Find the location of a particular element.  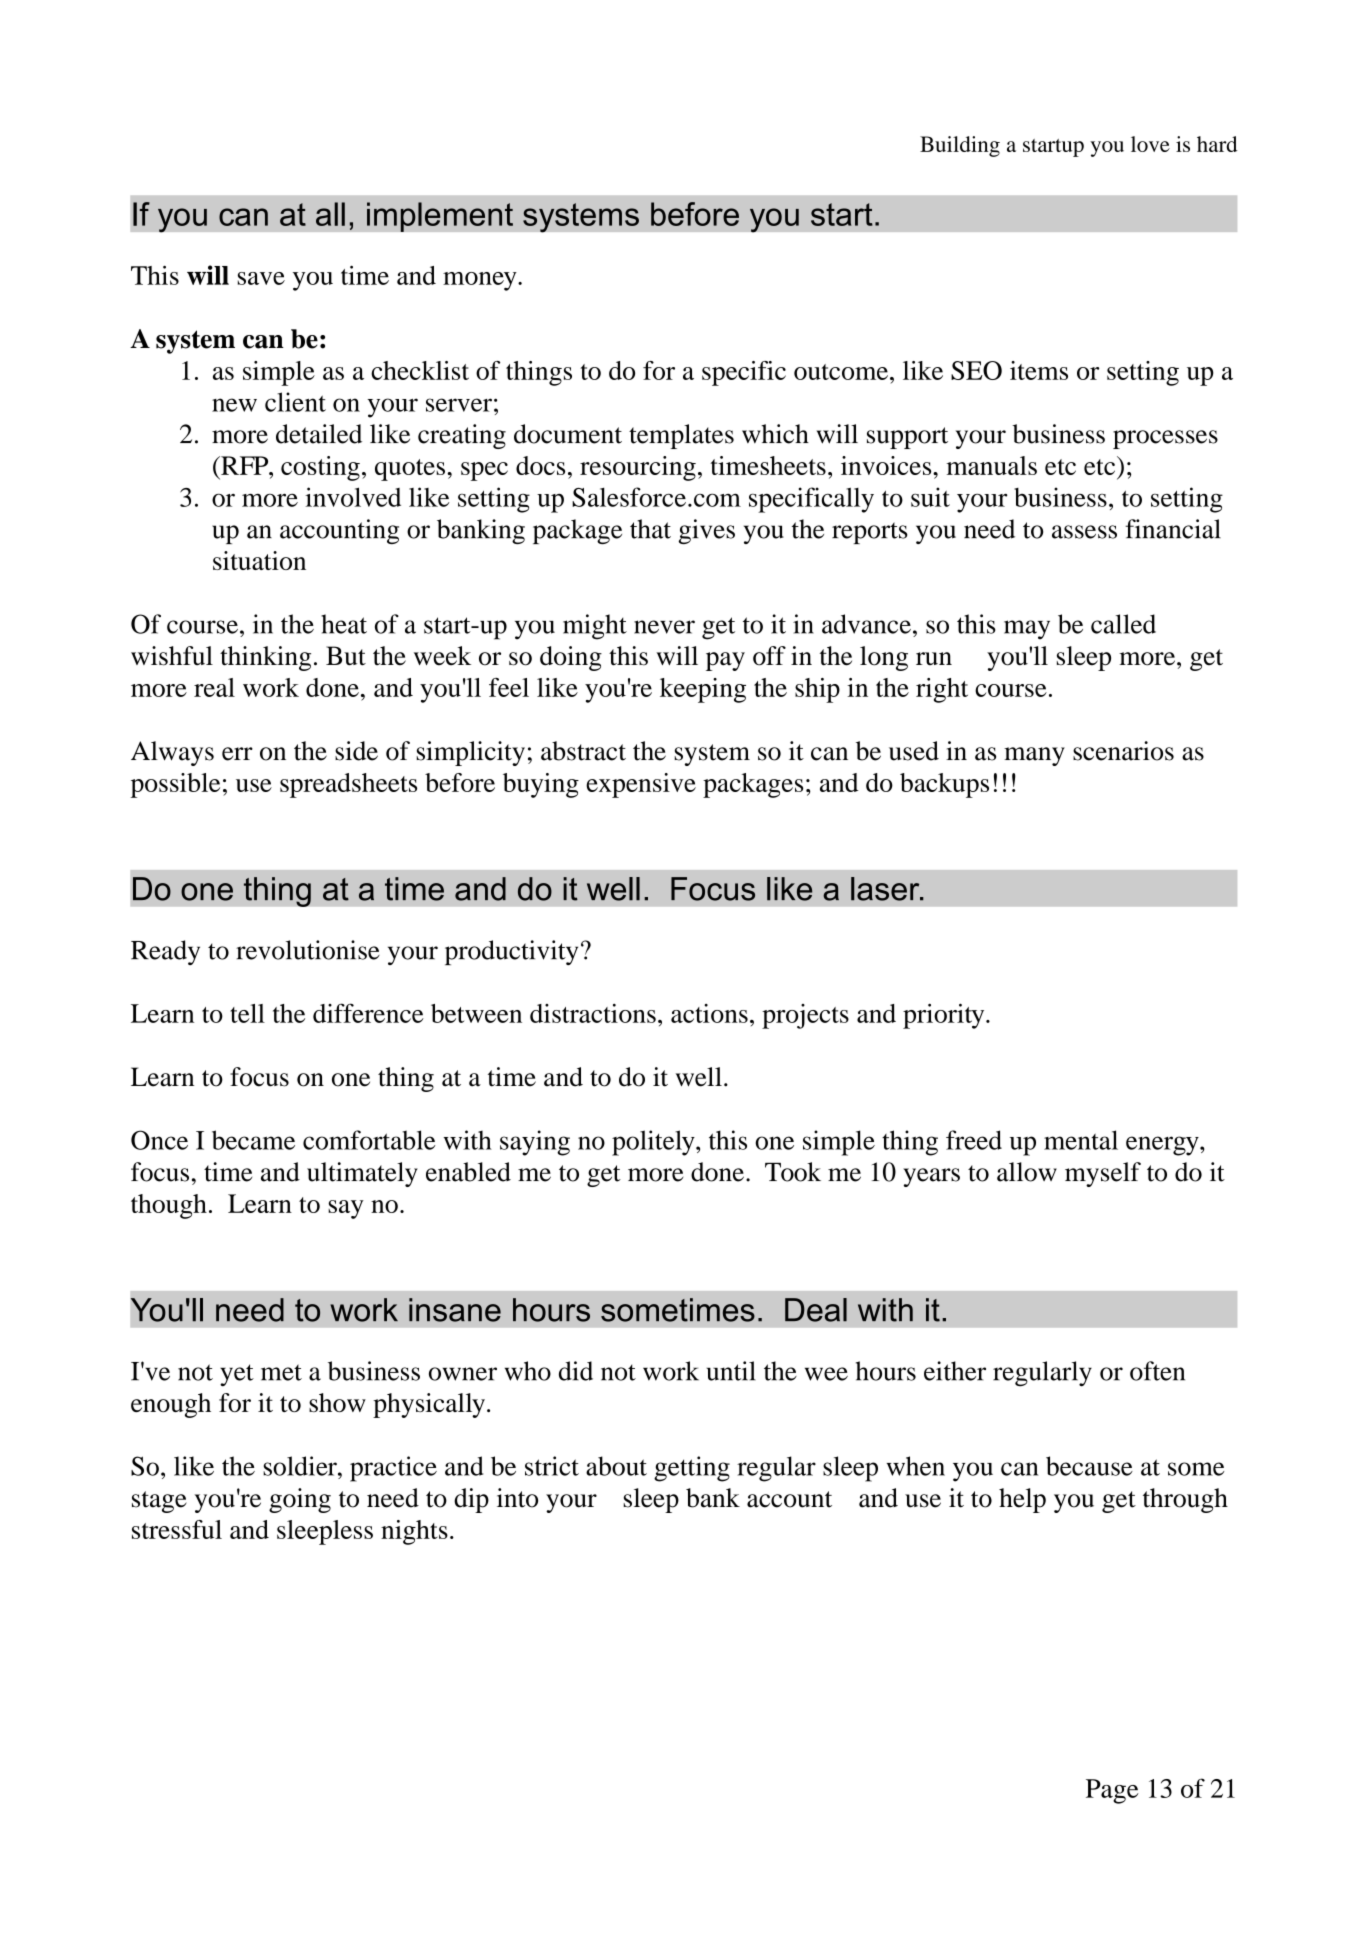

revolutionise is located at coordinates (308, 950).
